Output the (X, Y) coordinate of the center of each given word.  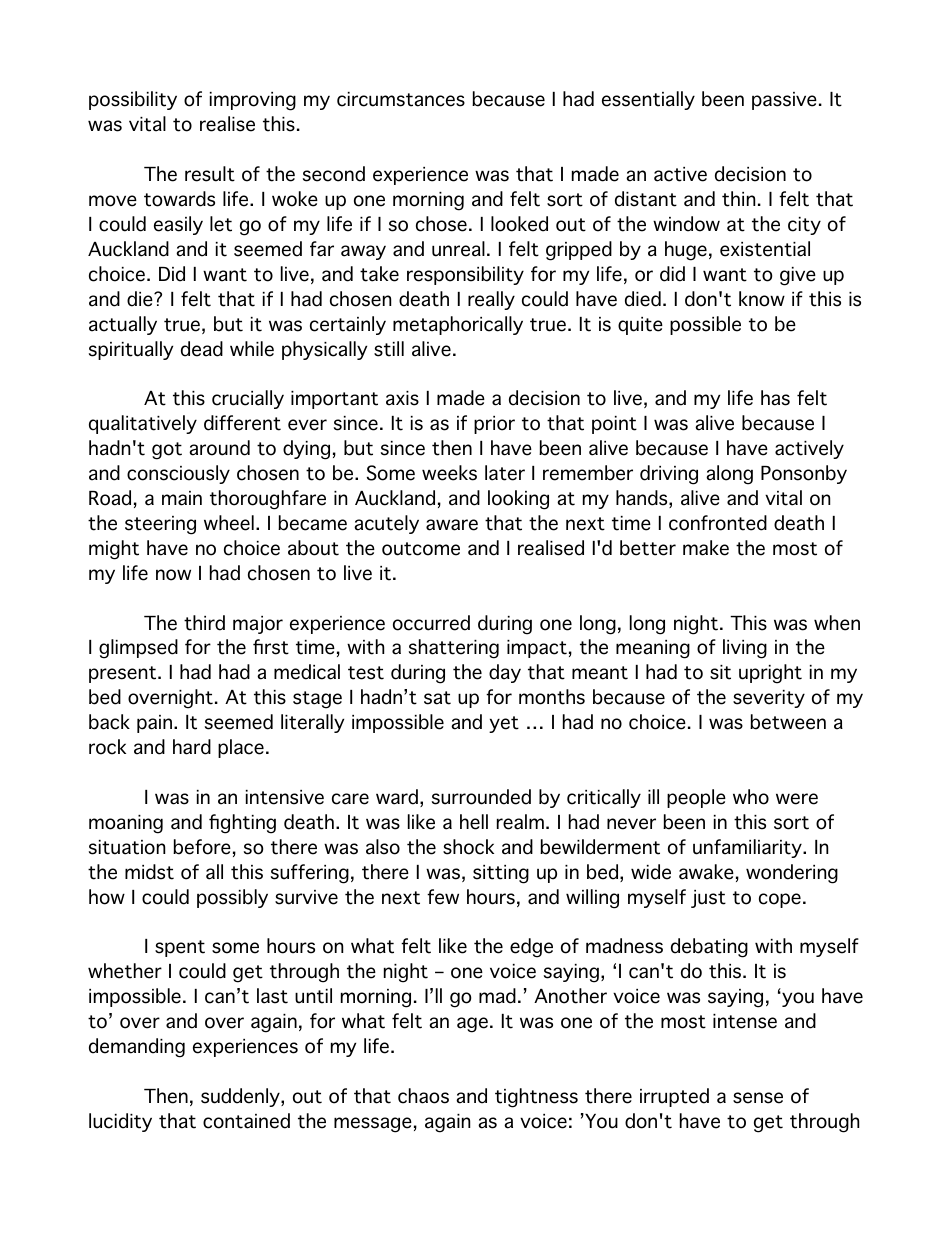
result (210, 174)
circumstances (401, 99)
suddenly (241, 1097)
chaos (423, 1096)
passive (784, 101)
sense (758, 1098)
